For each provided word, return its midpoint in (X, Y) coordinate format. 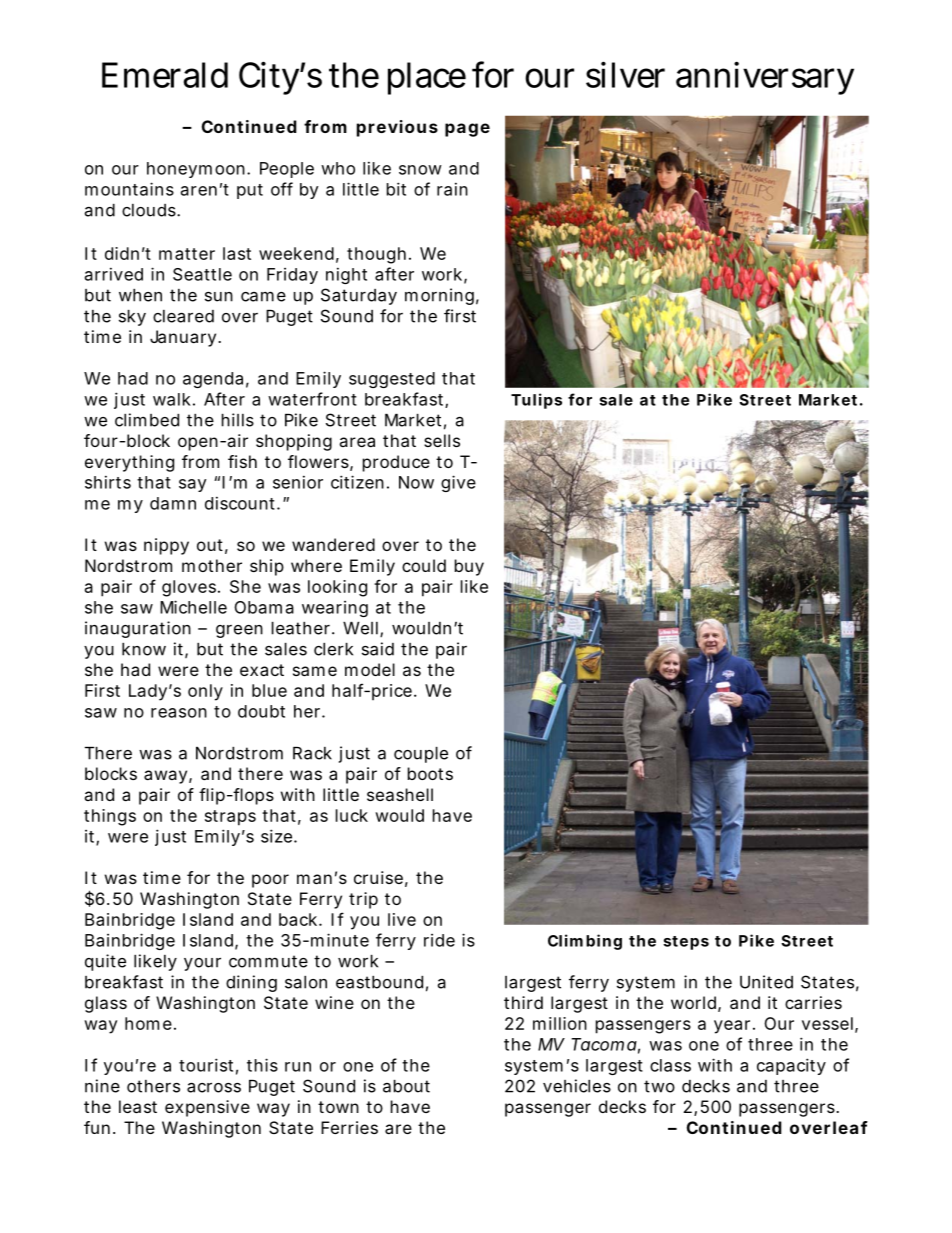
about (406, 1086)
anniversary (765, 78)
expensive (207, 1108)
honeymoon (197, 170)
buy (469, 567)
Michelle (193, 607)
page (467, 130)
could (424, 565)
